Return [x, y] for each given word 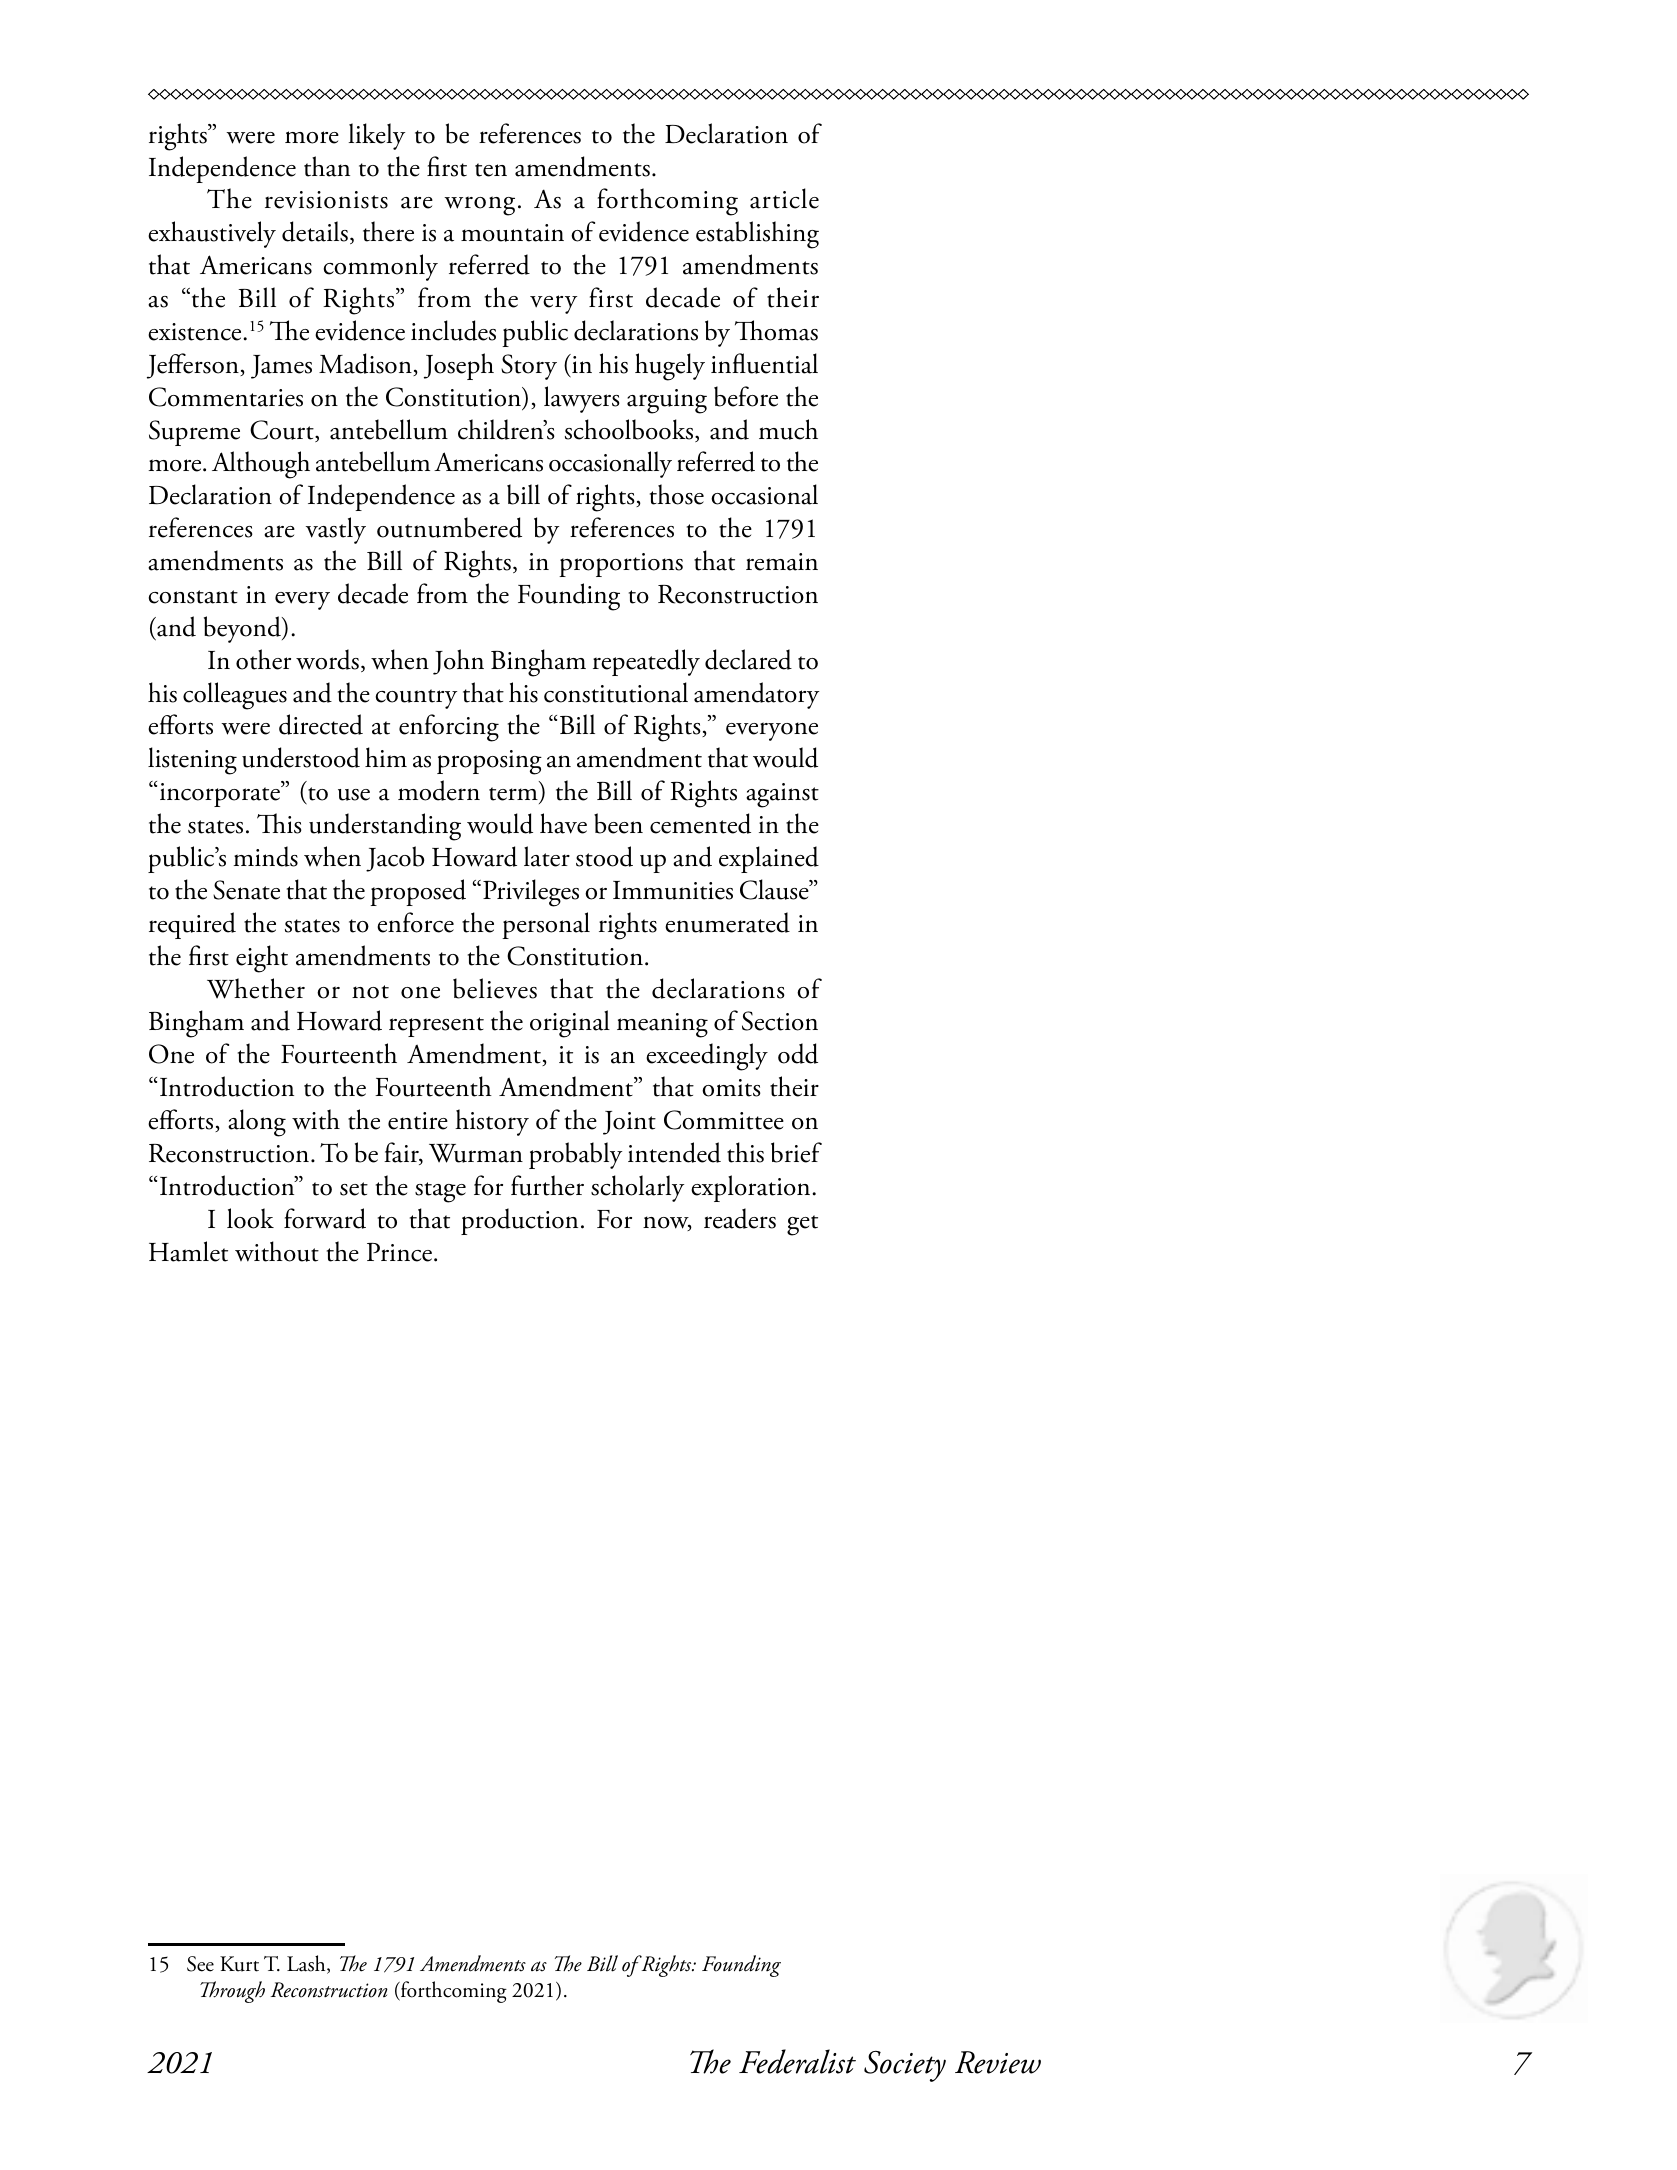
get [802, 1225]
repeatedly [646, 662]
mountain [512, 233]
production [519, 1221]
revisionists [326, 200]
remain [782, 562]
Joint [629, 1123]
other [263, 659]
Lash [307, 1964]
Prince [399, 1252]
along [257, 1123]
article [784, 198]
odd [798, 1053]
